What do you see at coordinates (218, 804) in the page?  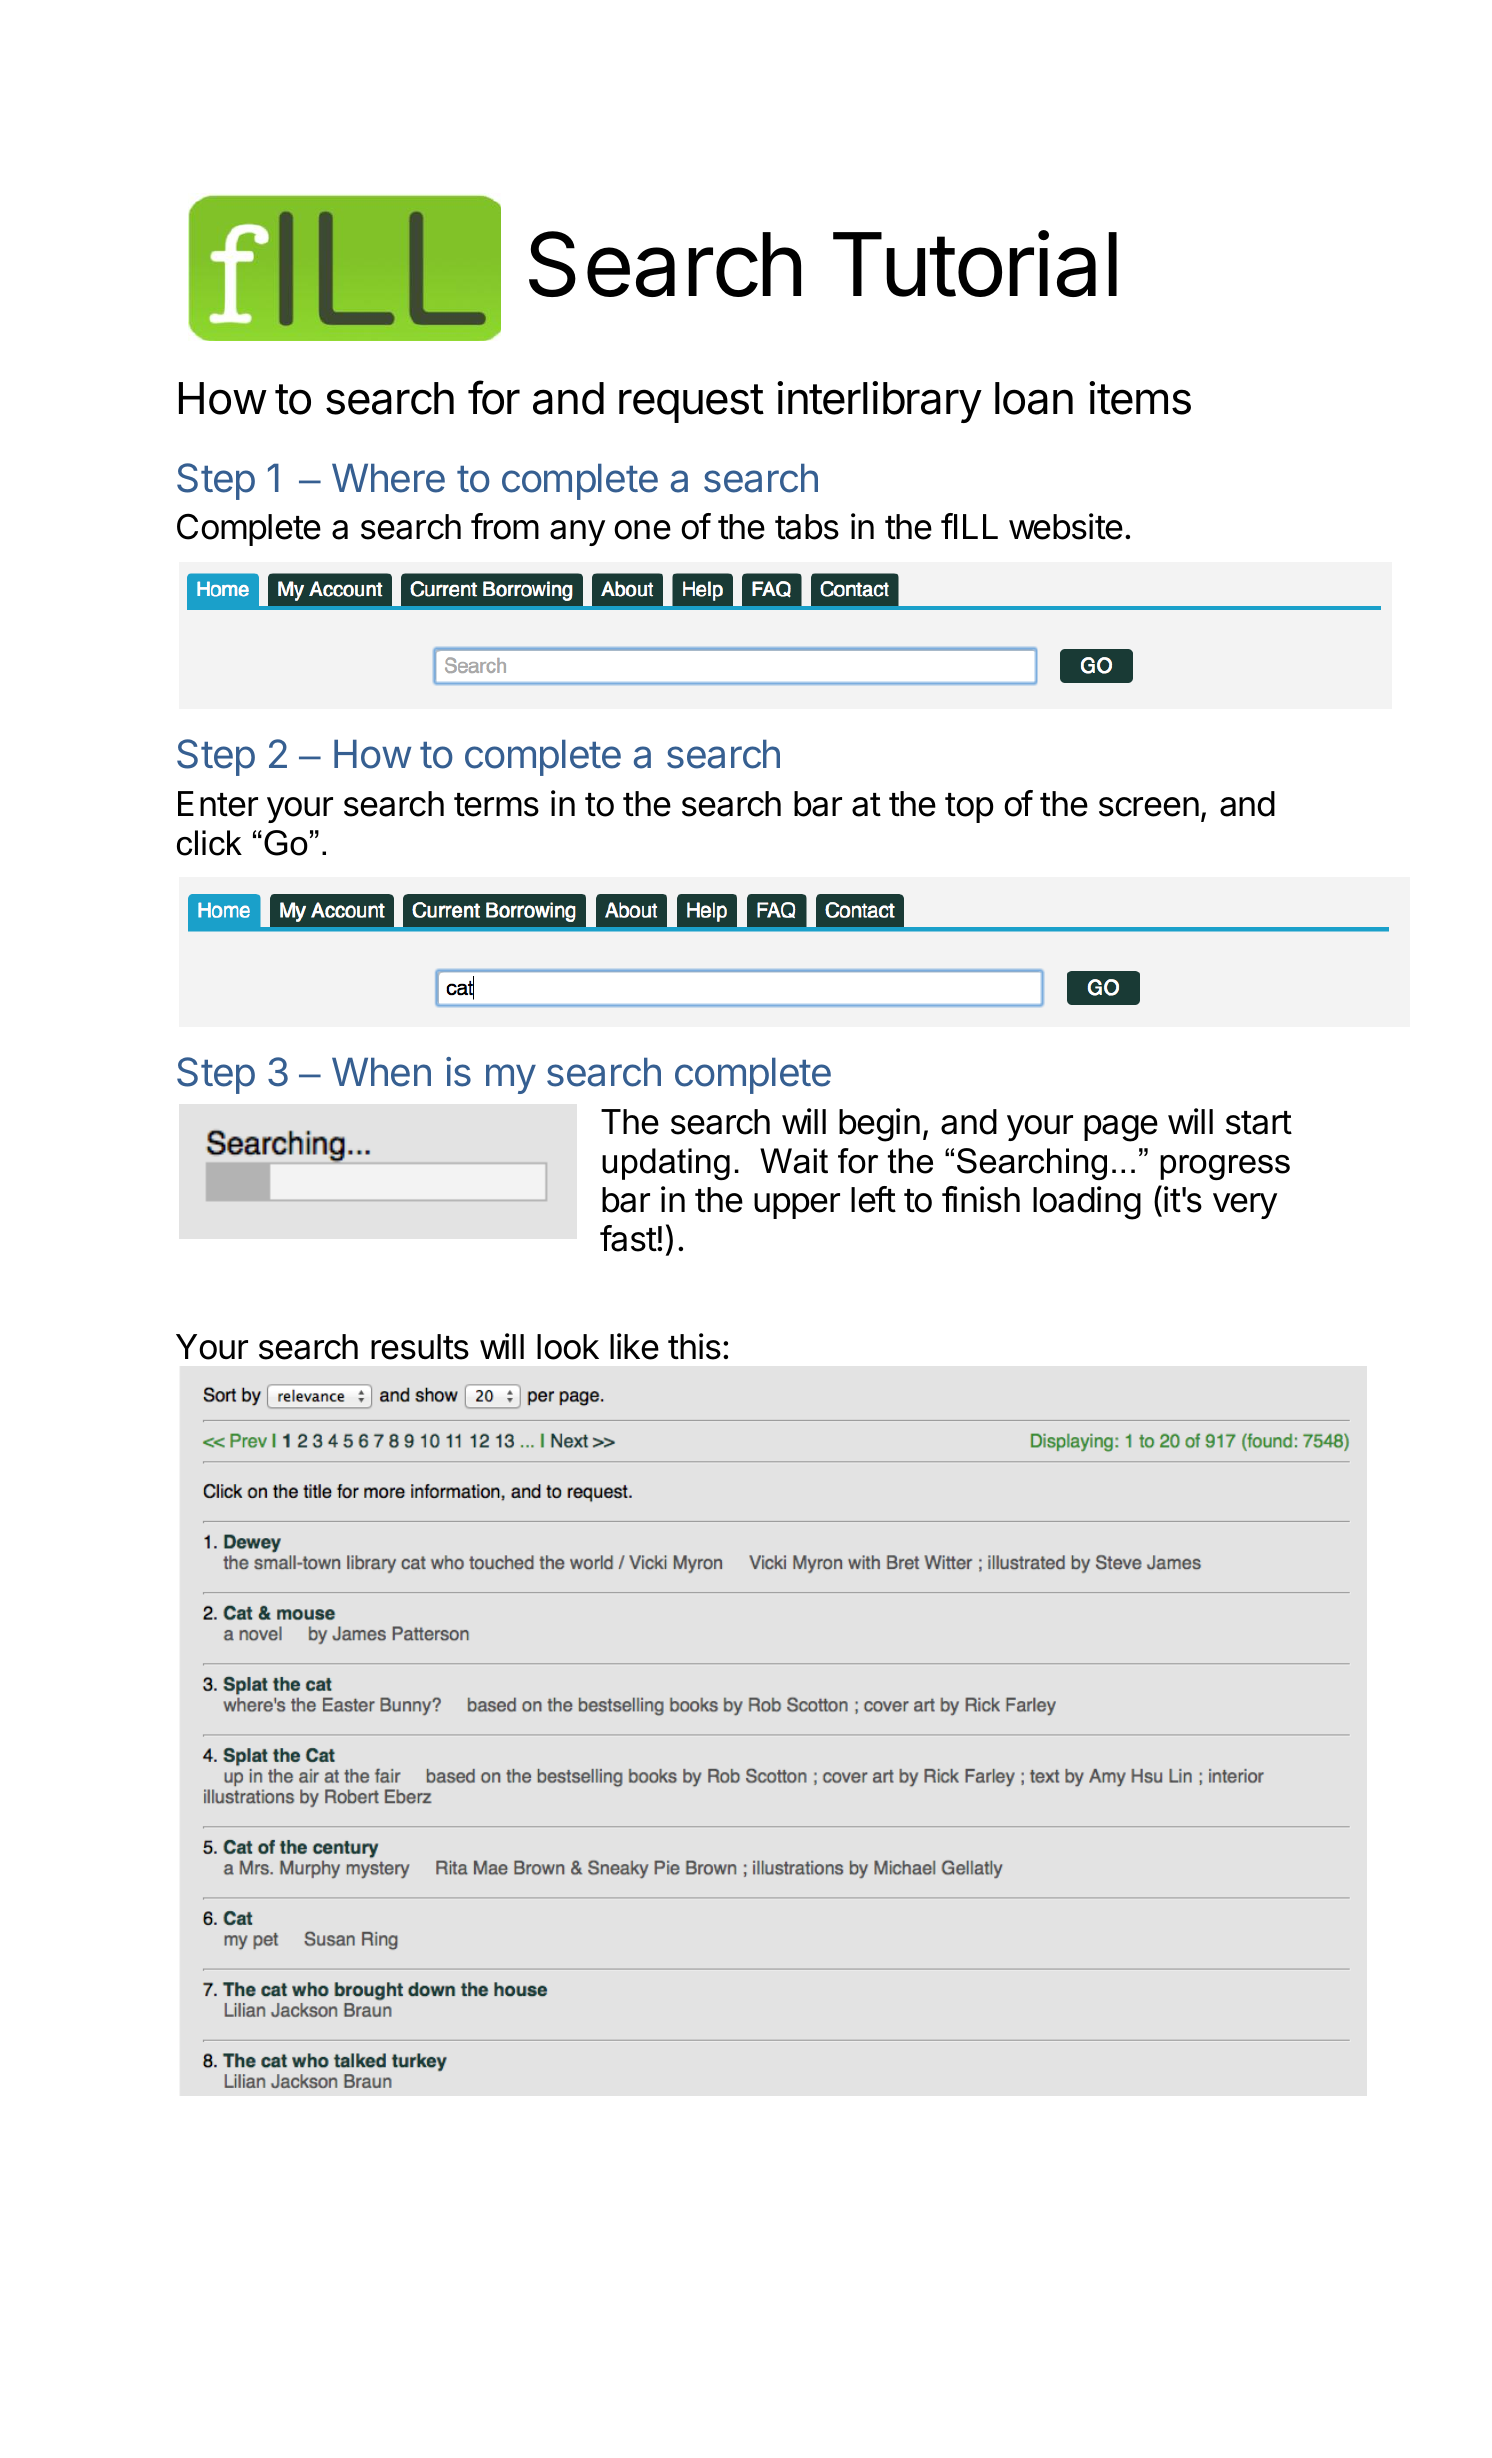 I see `Enter` at bounding box center [218, 804].
